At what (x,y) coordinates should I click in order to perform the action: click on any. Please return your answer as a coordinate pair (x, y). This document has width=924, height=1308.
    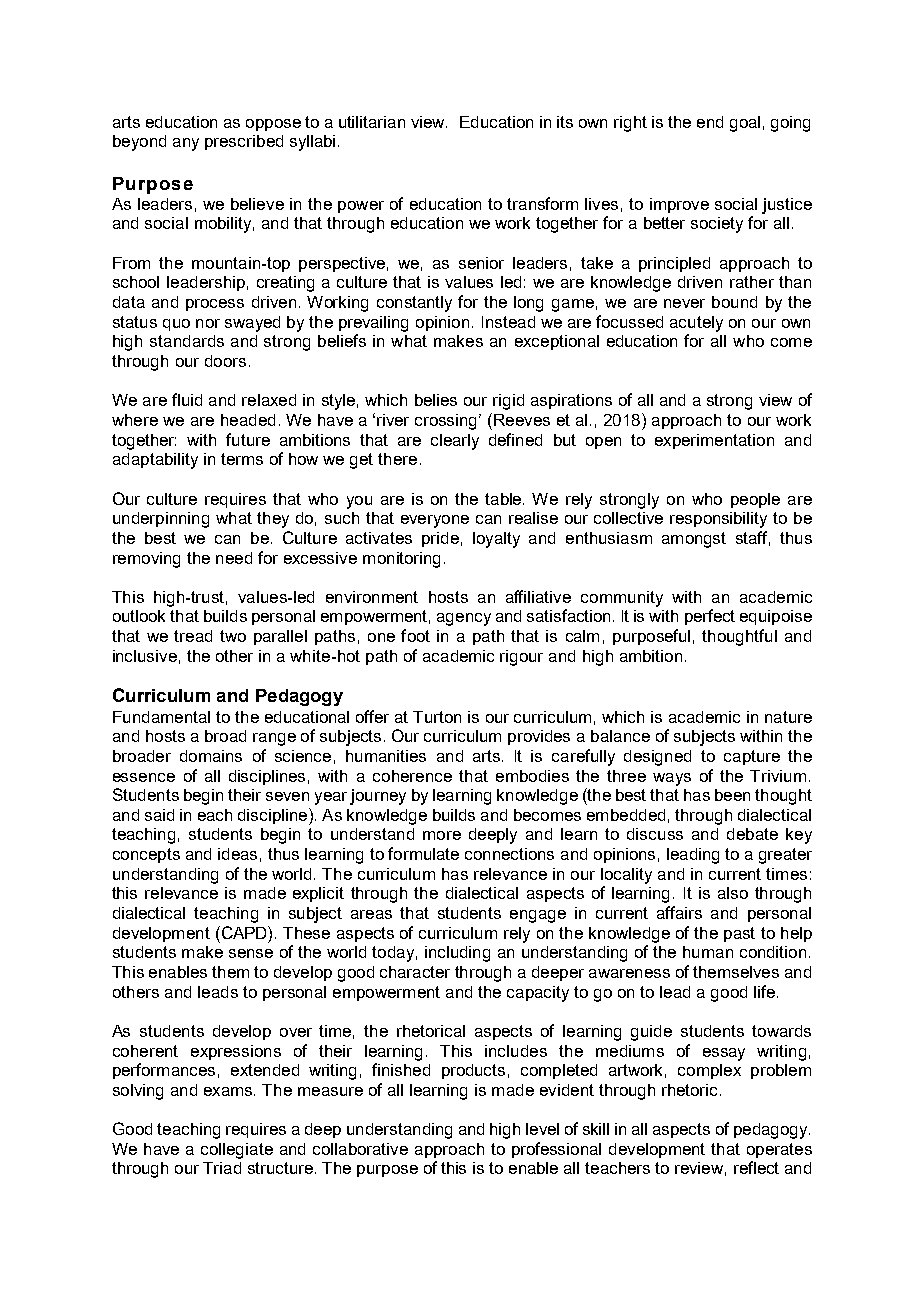
    Looking at the image, I should click on (186, 144).
